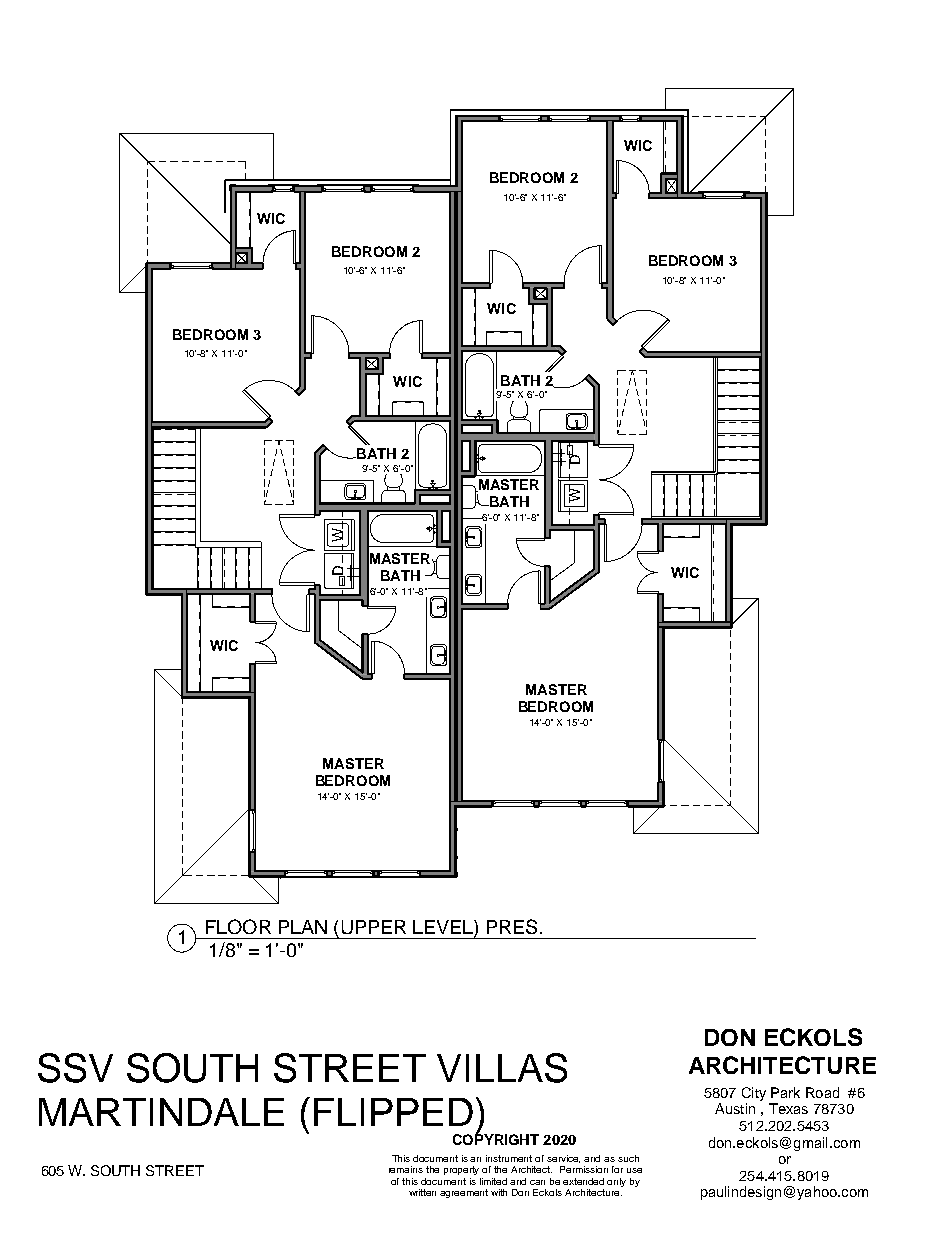 Image resolution: width=952 pixels, height=1233 pixels. I want to click on remains, so click(406, 1169).
